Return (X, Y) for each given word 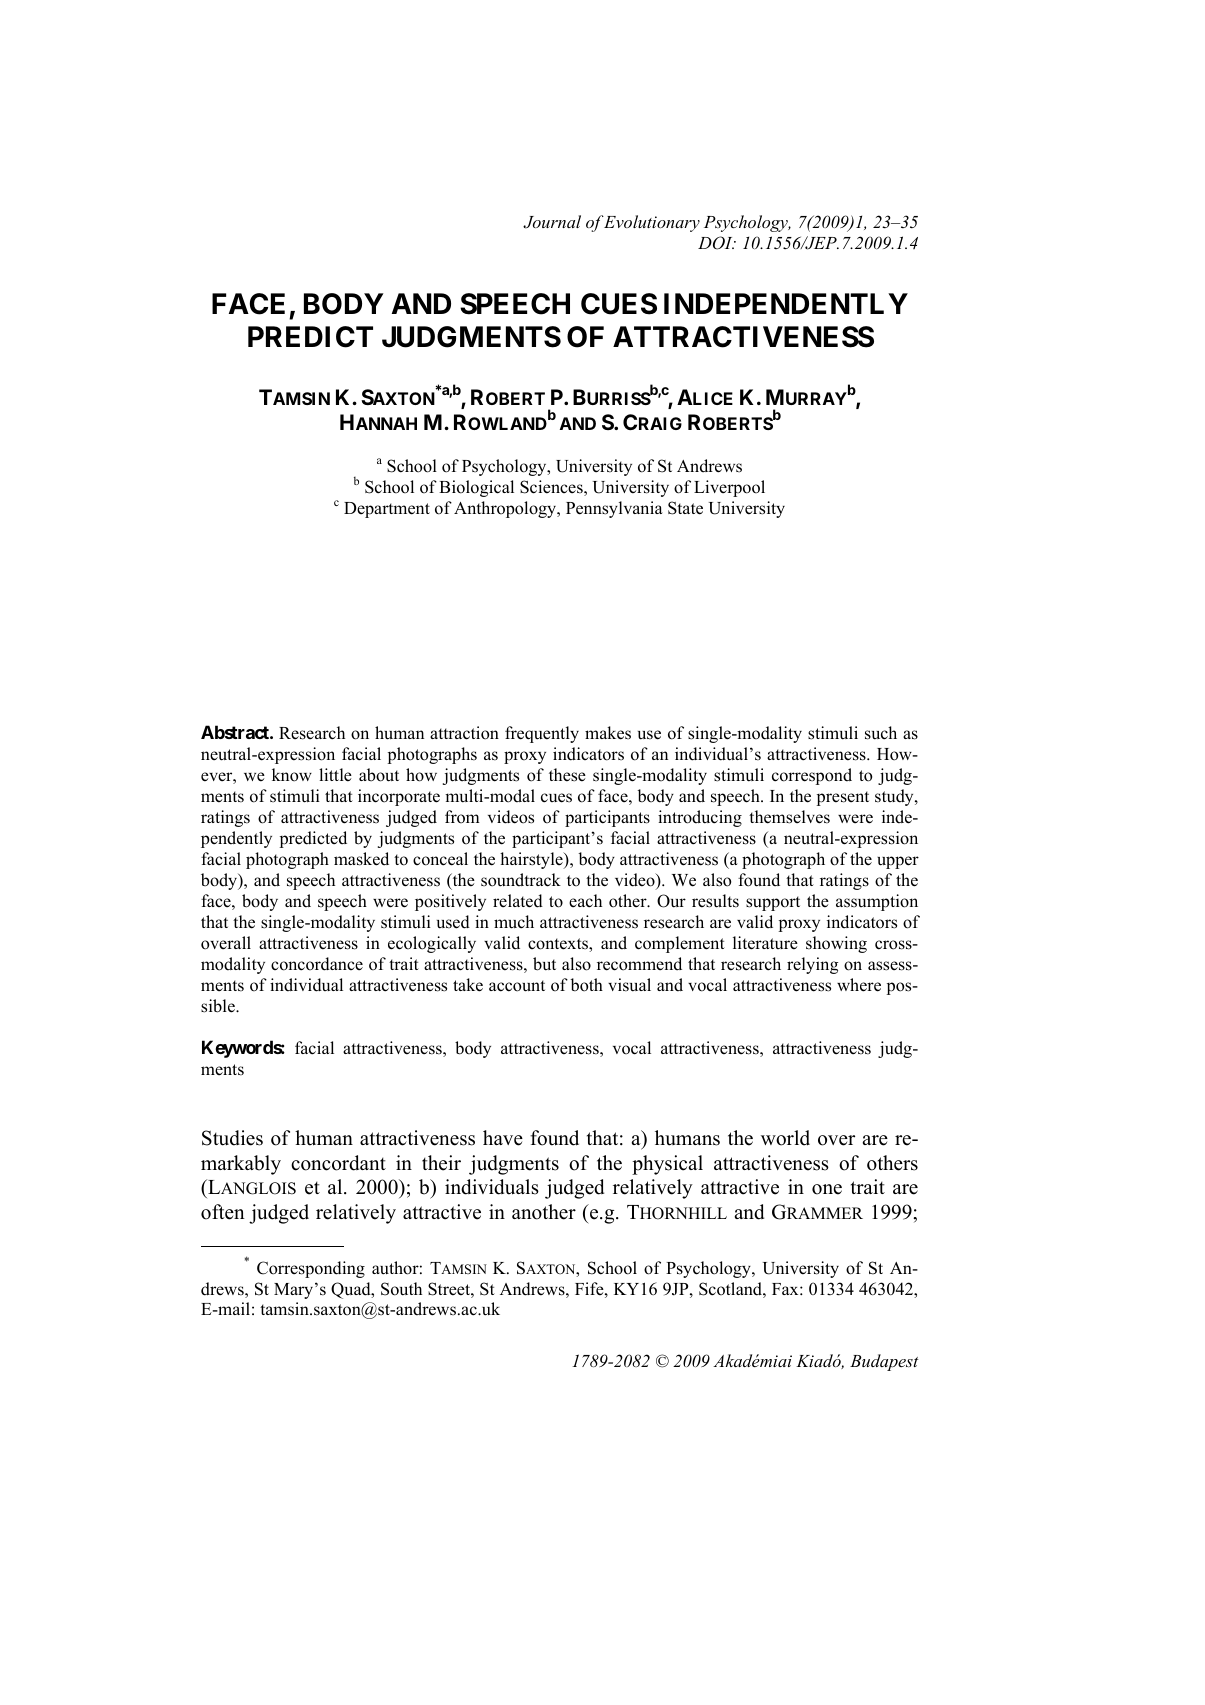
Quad (352, 1290)
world (785, 1138)
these (567, 775)
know (292, 775)
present (843, 798)
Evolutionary (651, 223)
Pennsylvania (614, 509)
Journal (552, 222)
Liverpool (729, 488)
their (441, 1163)
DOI (716, 243)
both (586, 985)
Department (387, 510)
